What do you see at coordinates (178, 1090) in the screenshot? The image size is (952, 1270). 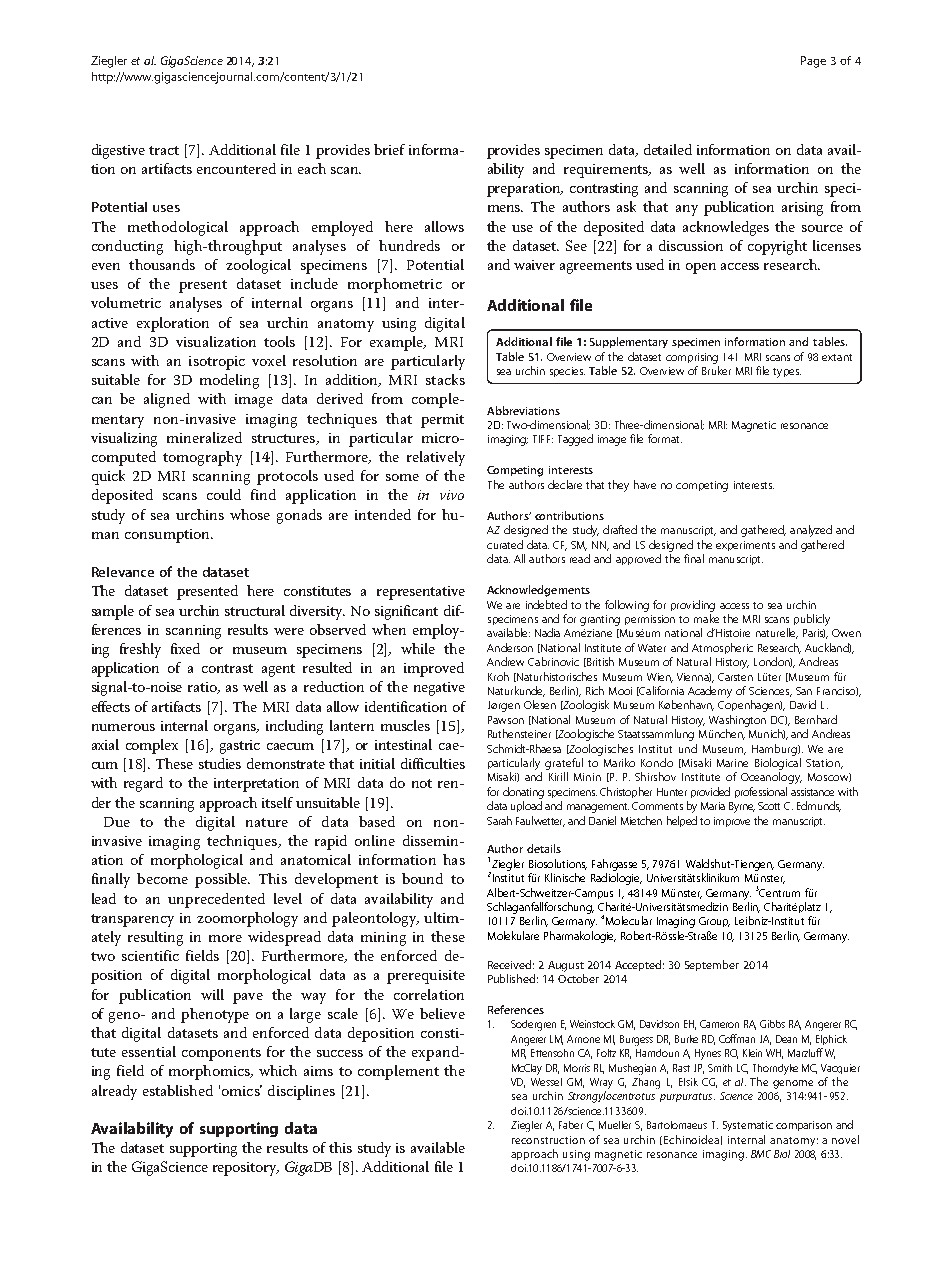 I see `established` at bounding box center [178, 1090].
